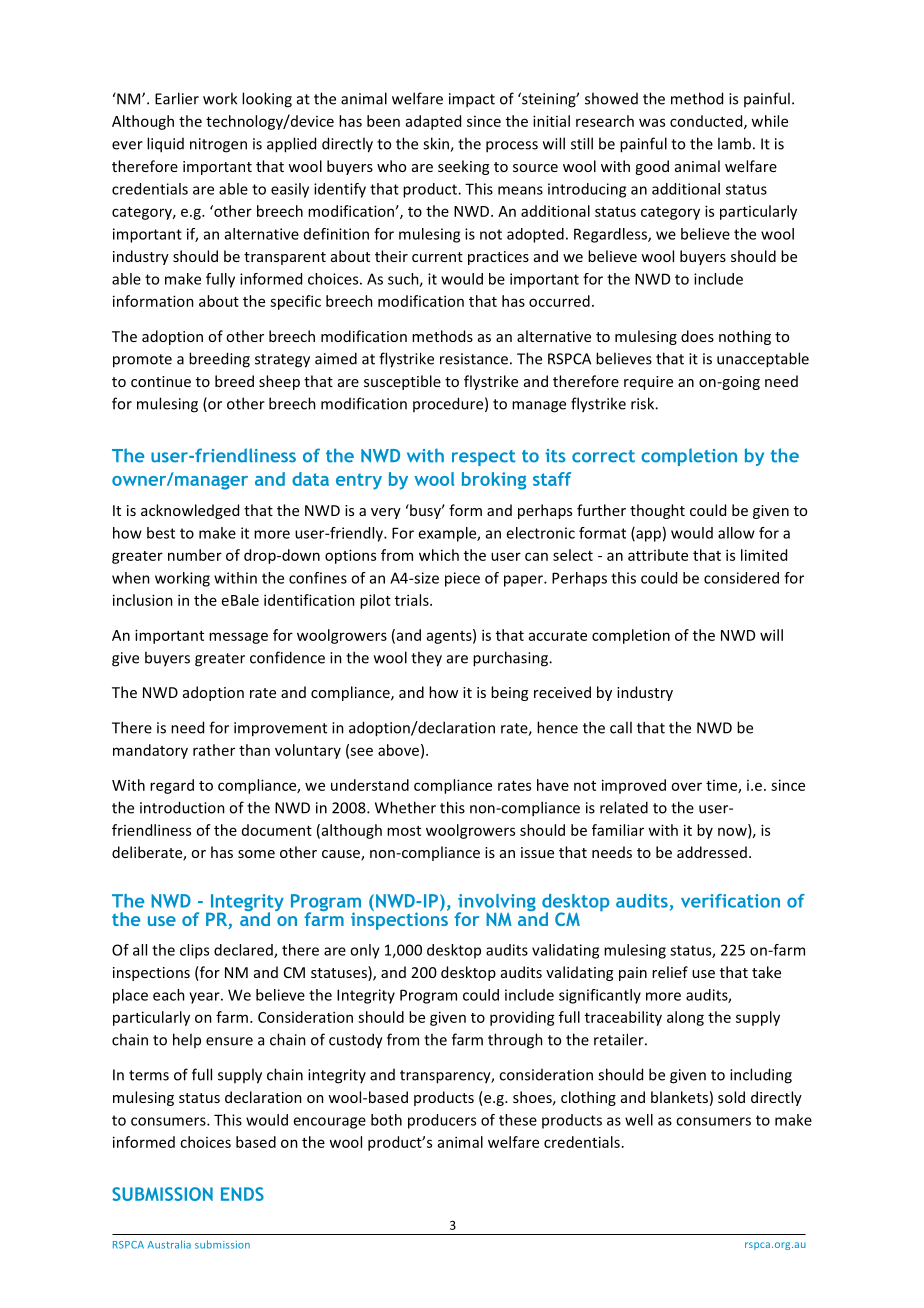 This document has height=1308, width=924. I want to click on adapted, so click(433, 122).
